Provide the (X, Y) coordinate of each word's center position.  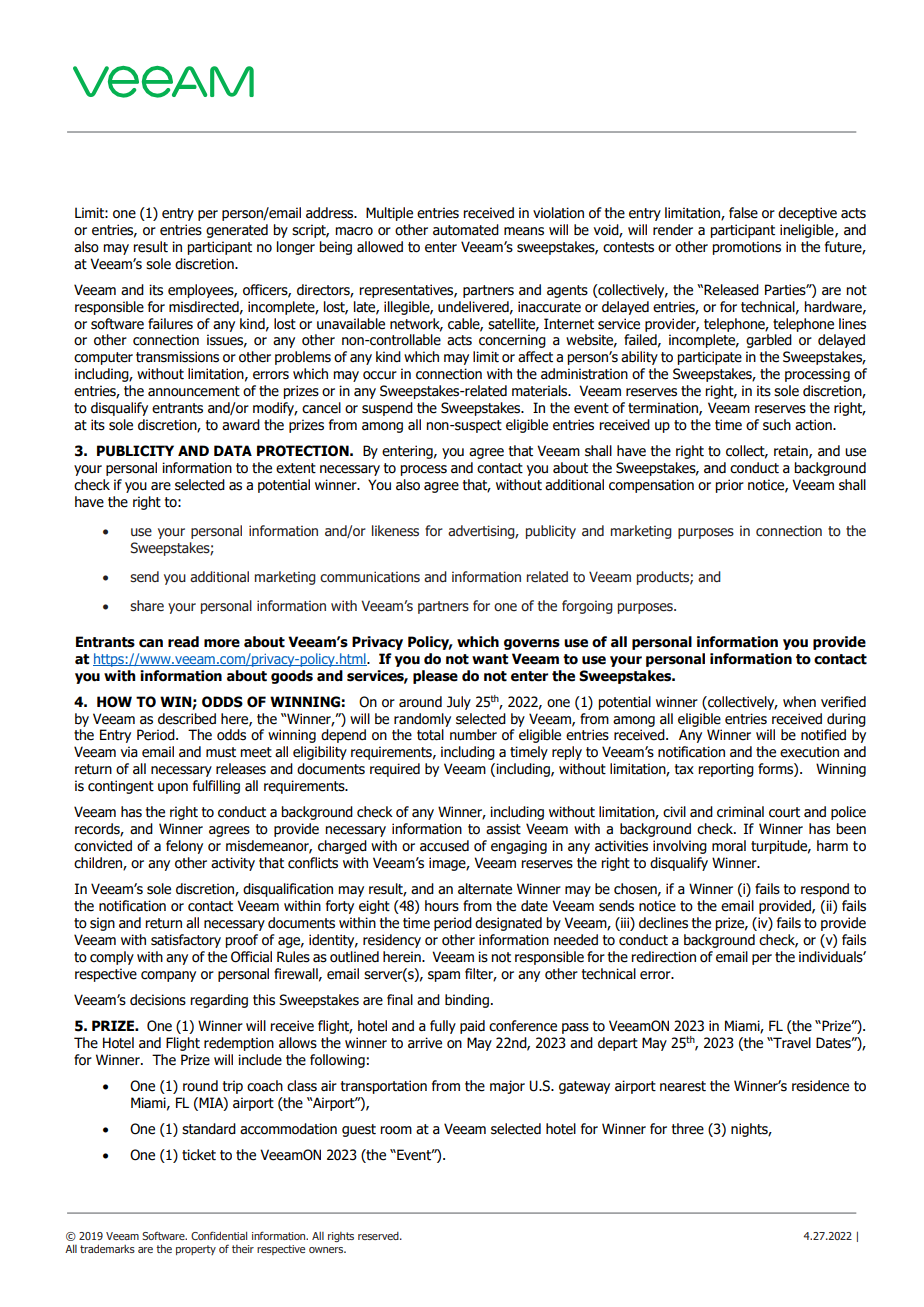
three (688, 1129)
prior (729, 486)
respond (825, 890)
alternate (485, 889)
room (396, 1130)
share (147, 606)
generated (237, 231)
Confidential (219, 1235)
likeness (395, 531)
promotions (746, 248)
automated (466, 230)
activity (233, 864)
